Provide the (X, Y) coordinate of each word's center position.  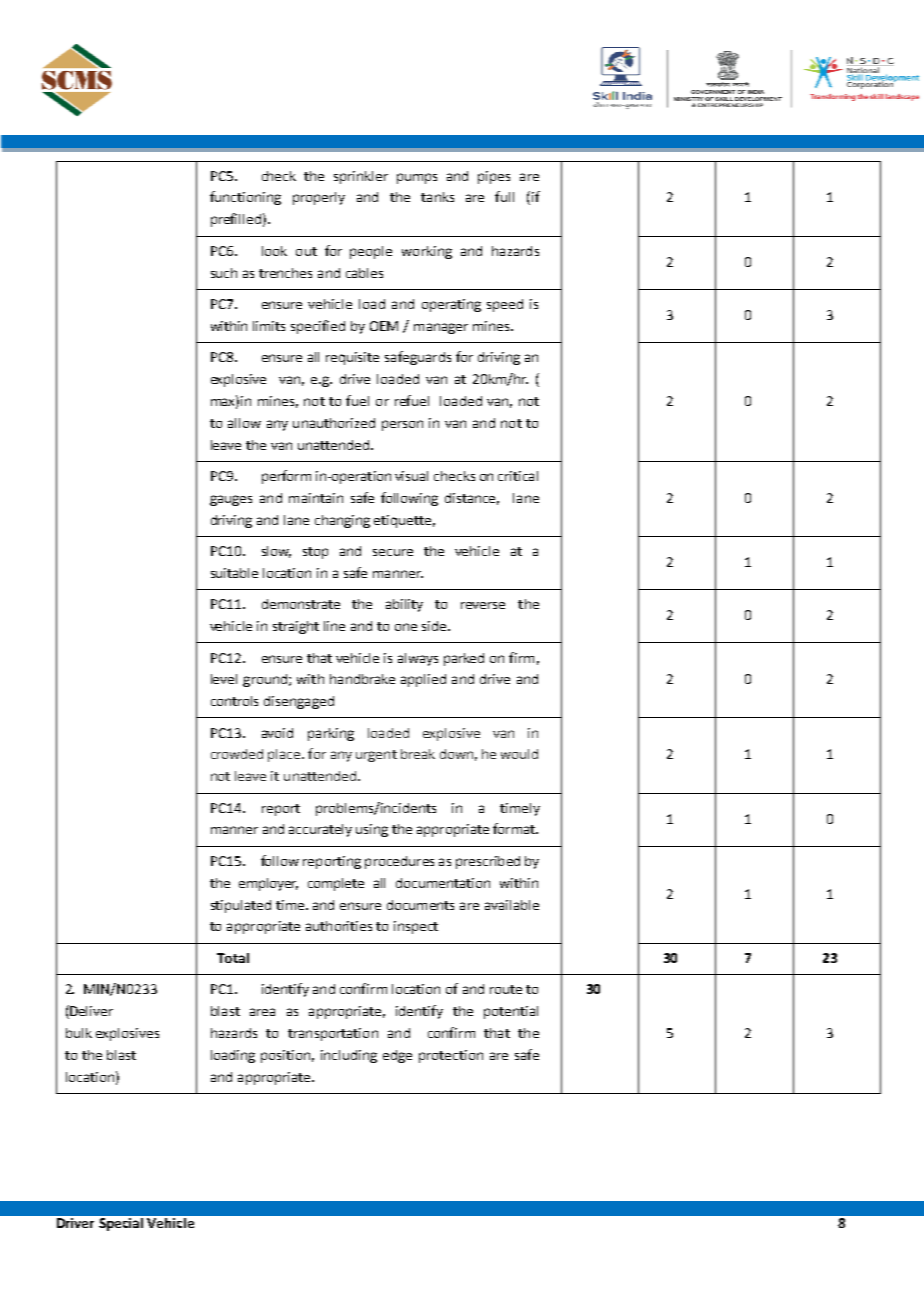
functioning (245, 198)
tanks (437, 197)
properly (319, 198)
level (224, 679)
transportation (333, 1034)
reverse (483, 605)
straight (296, 627)
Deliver (90, 1012)
